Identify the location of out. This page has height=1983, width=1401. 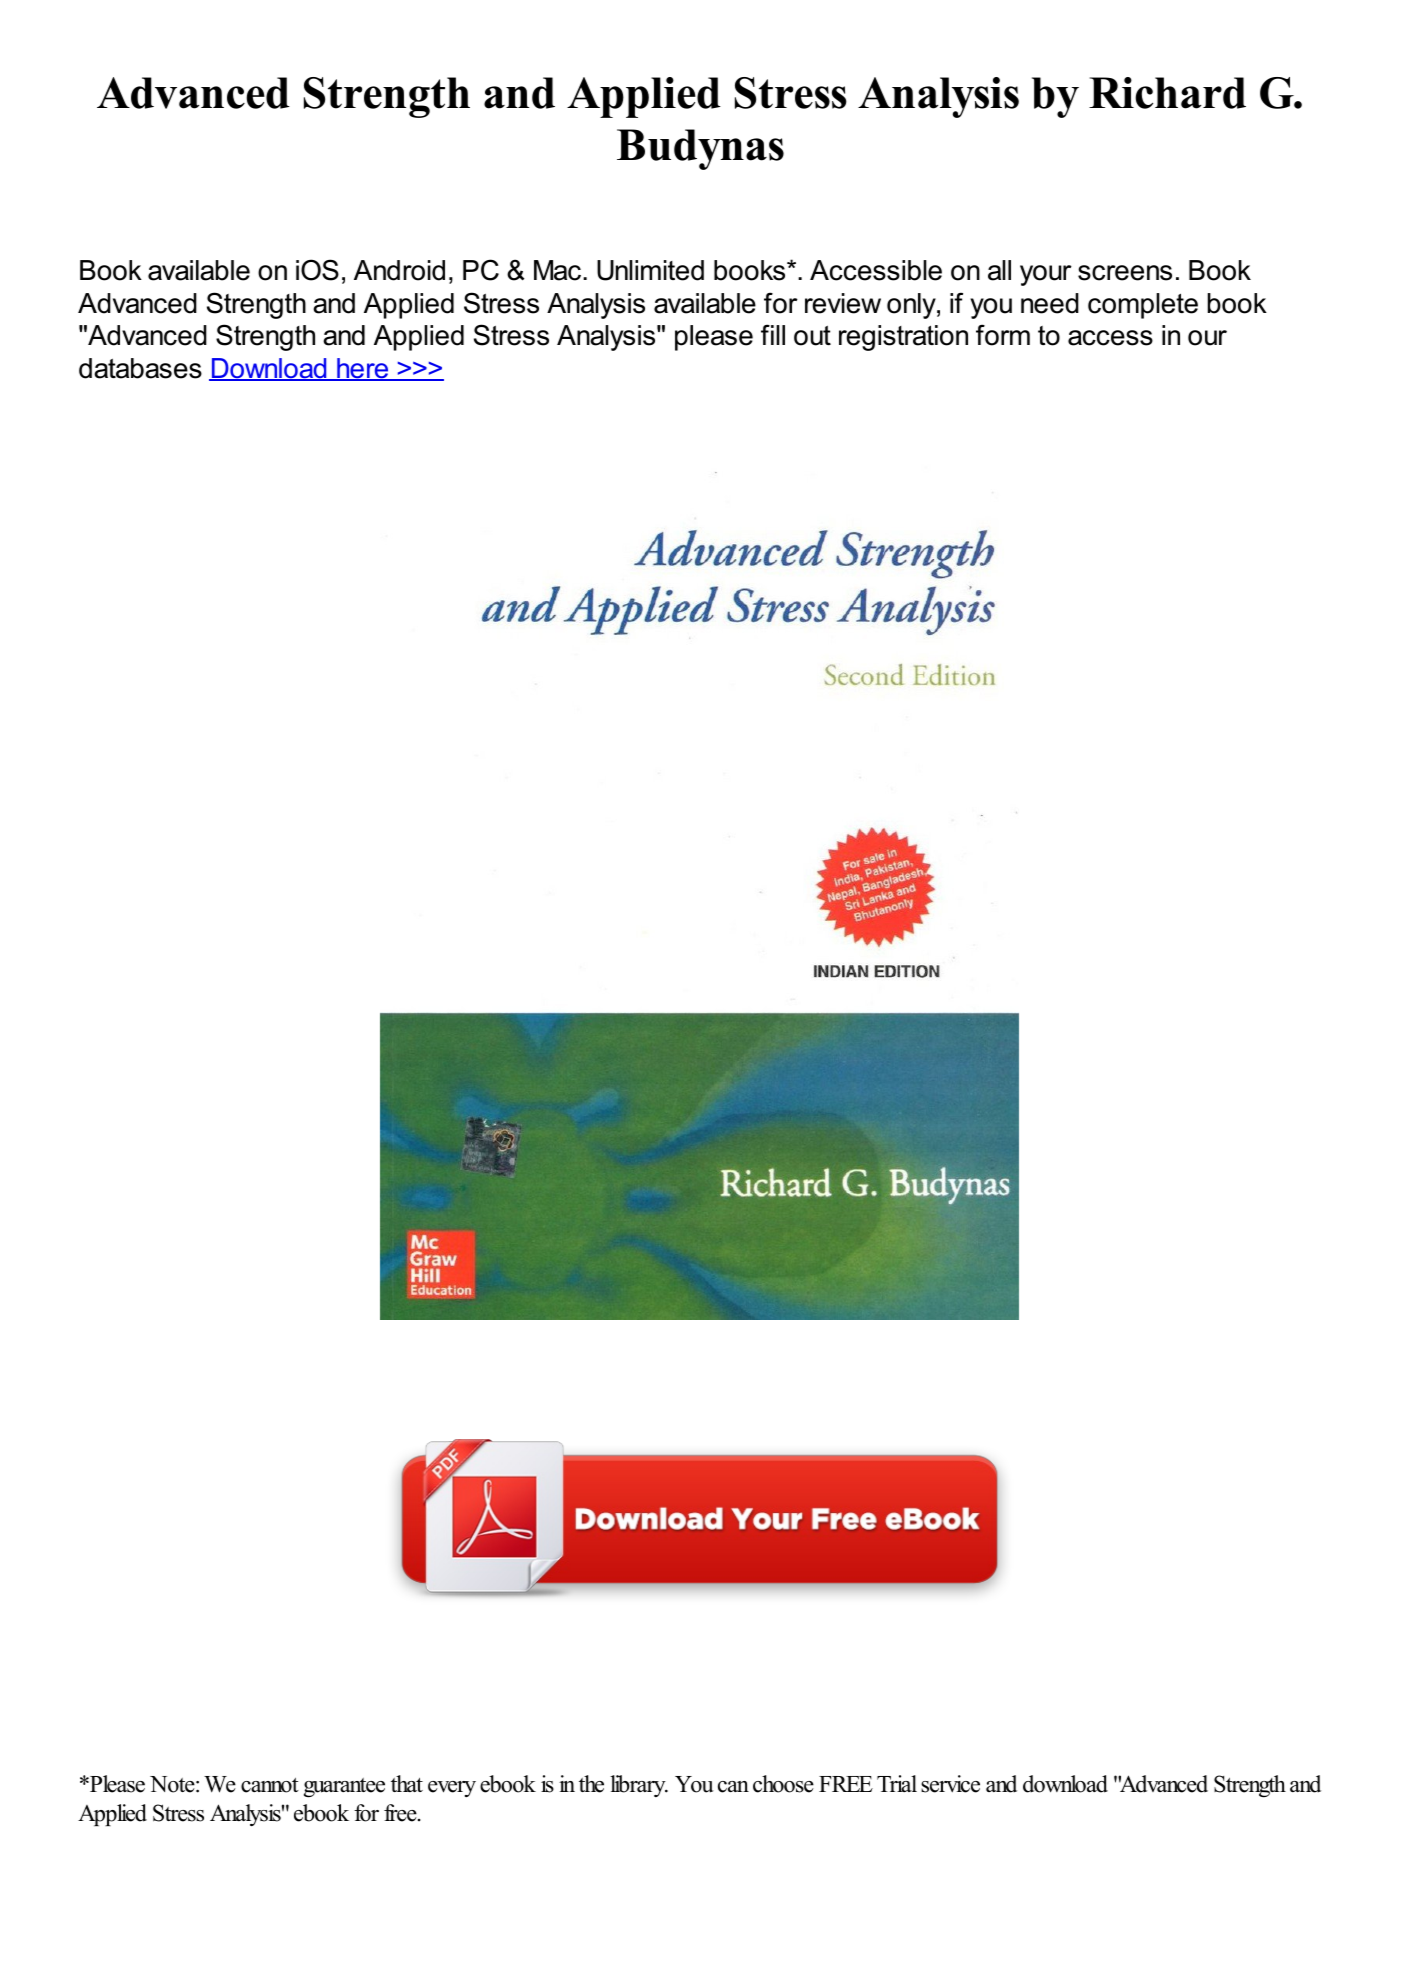
(812, 335).
